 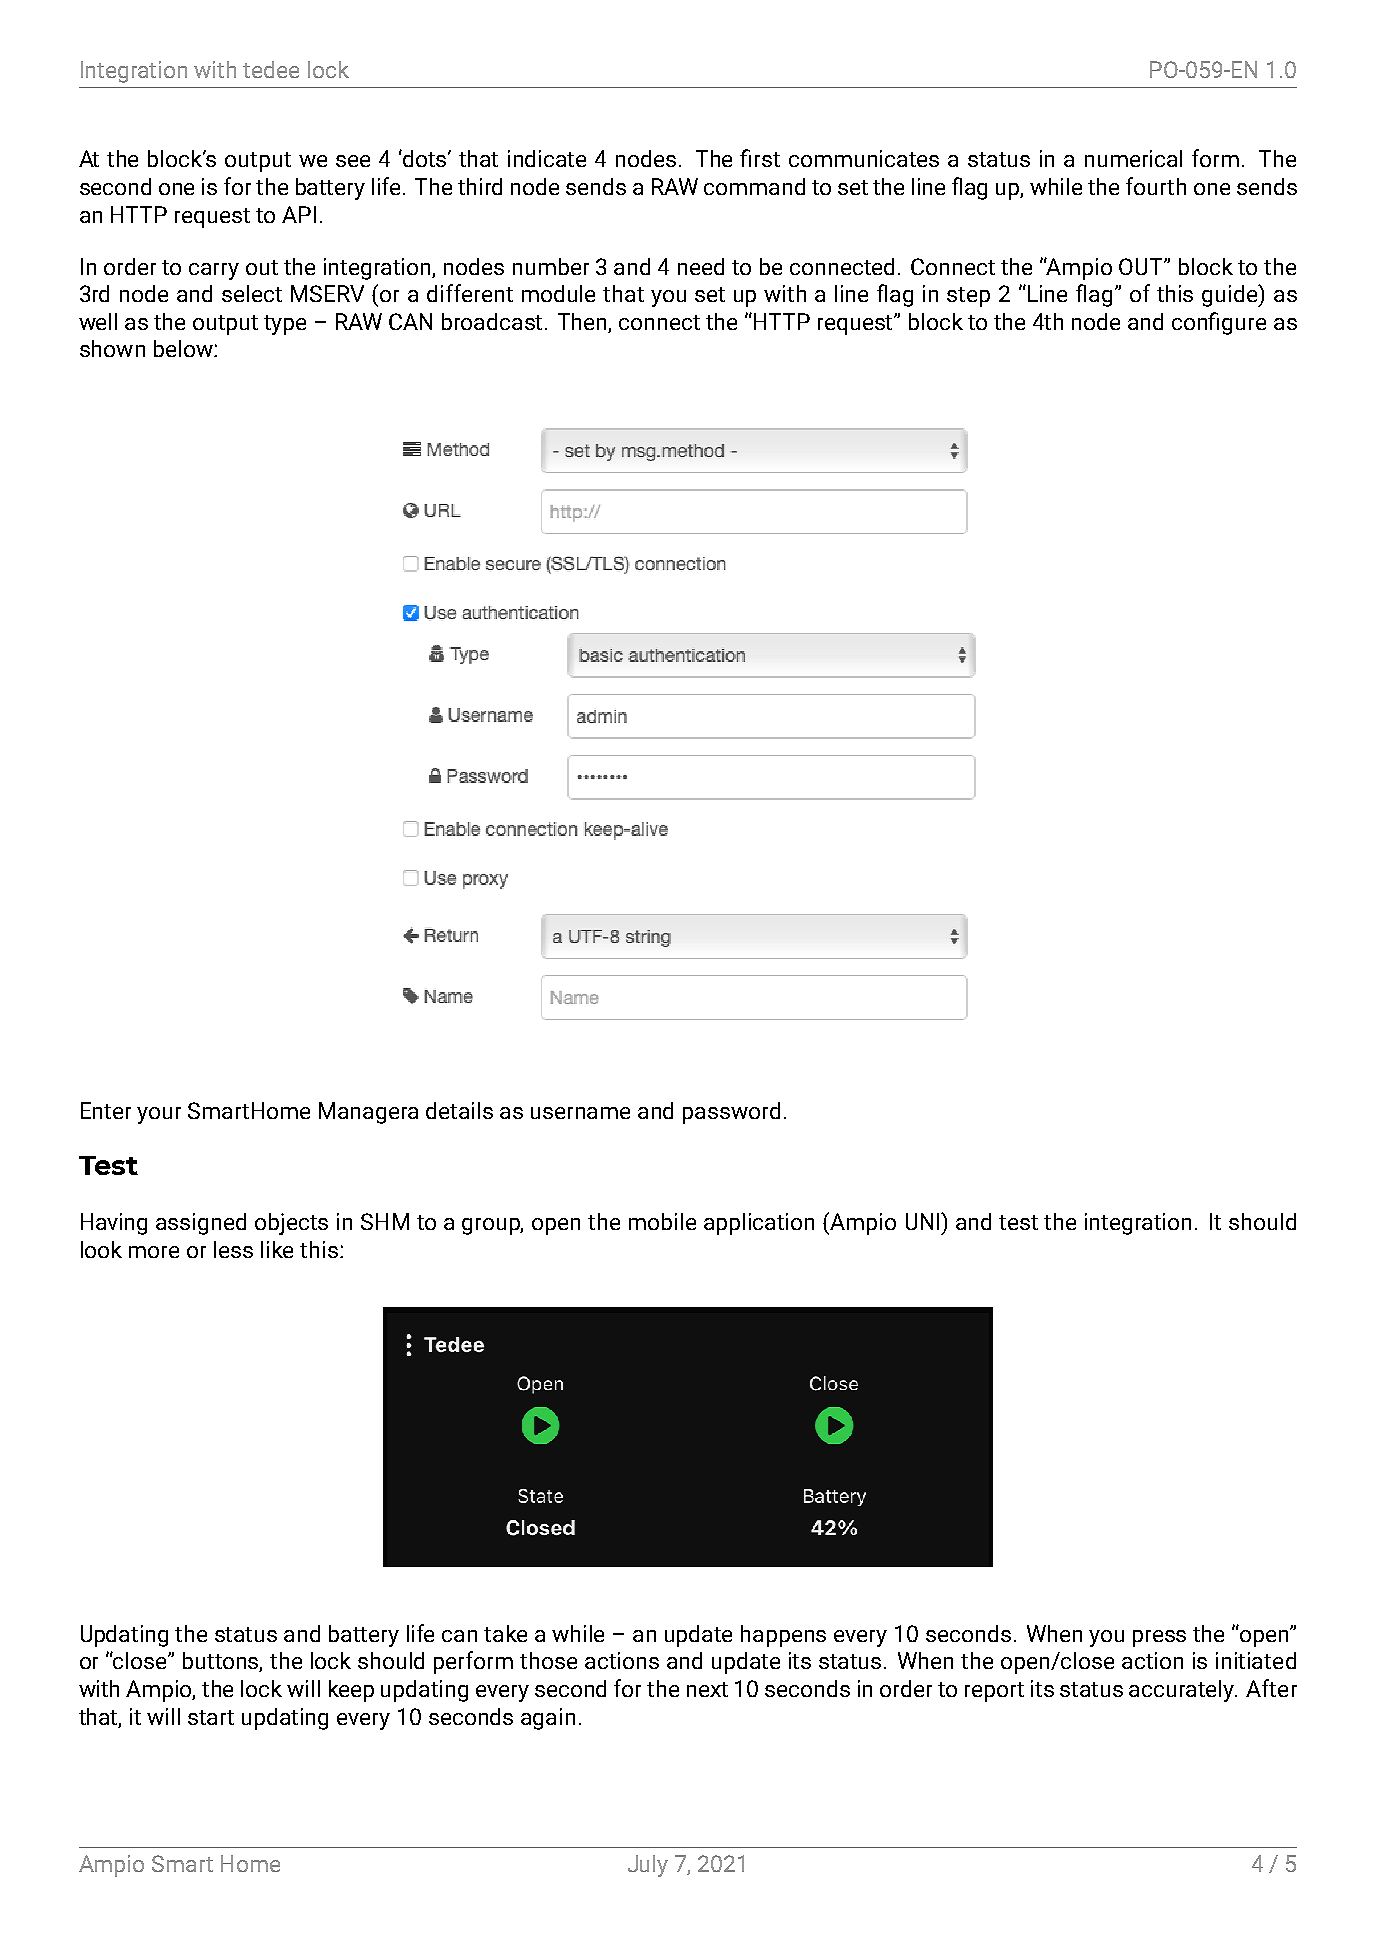 I want to click on password, so click(x=731, y=1113).
